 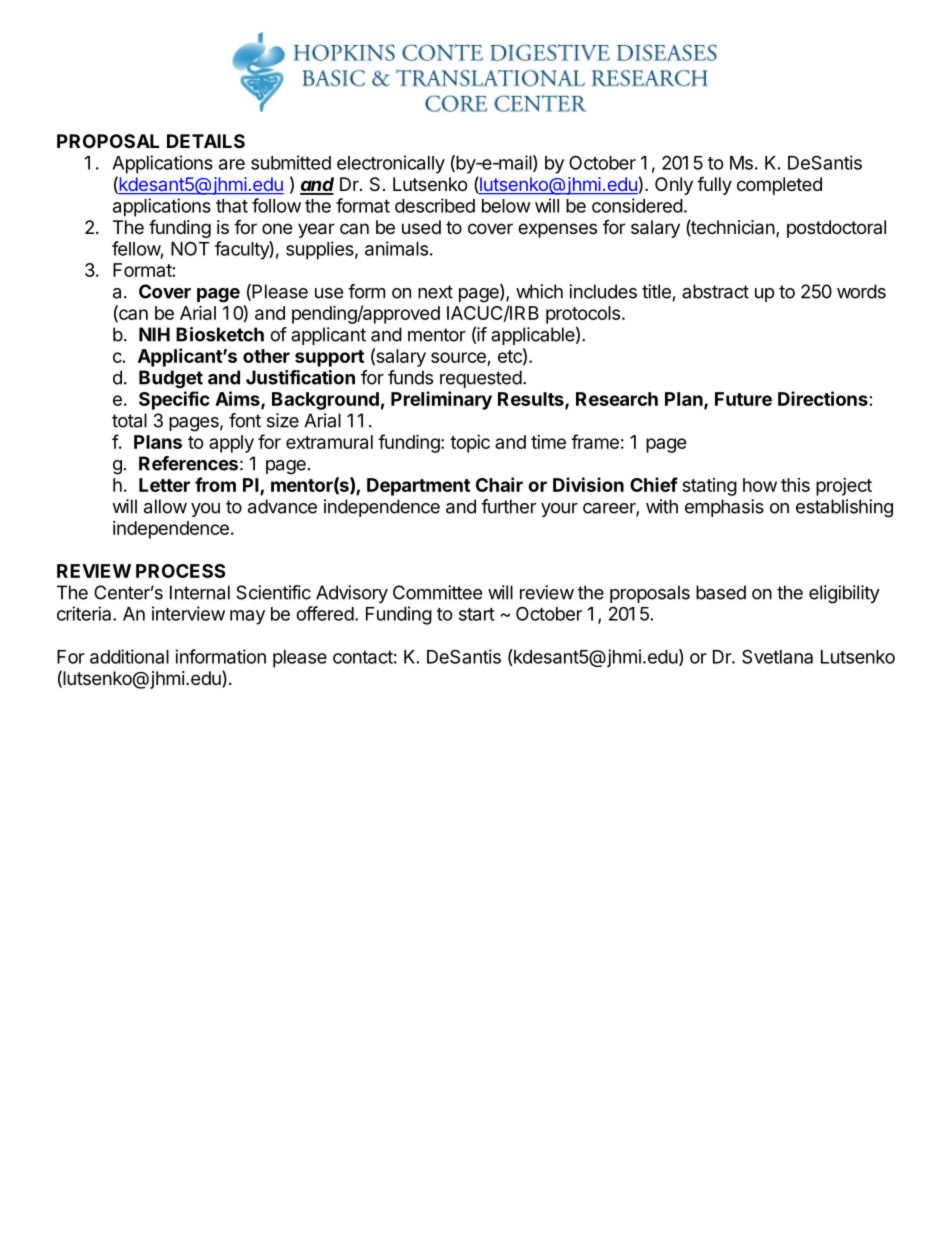 What do you see at coordinates (174, 400) in the screenshot?
I see `Specific` at bounding box center [174, 400].
